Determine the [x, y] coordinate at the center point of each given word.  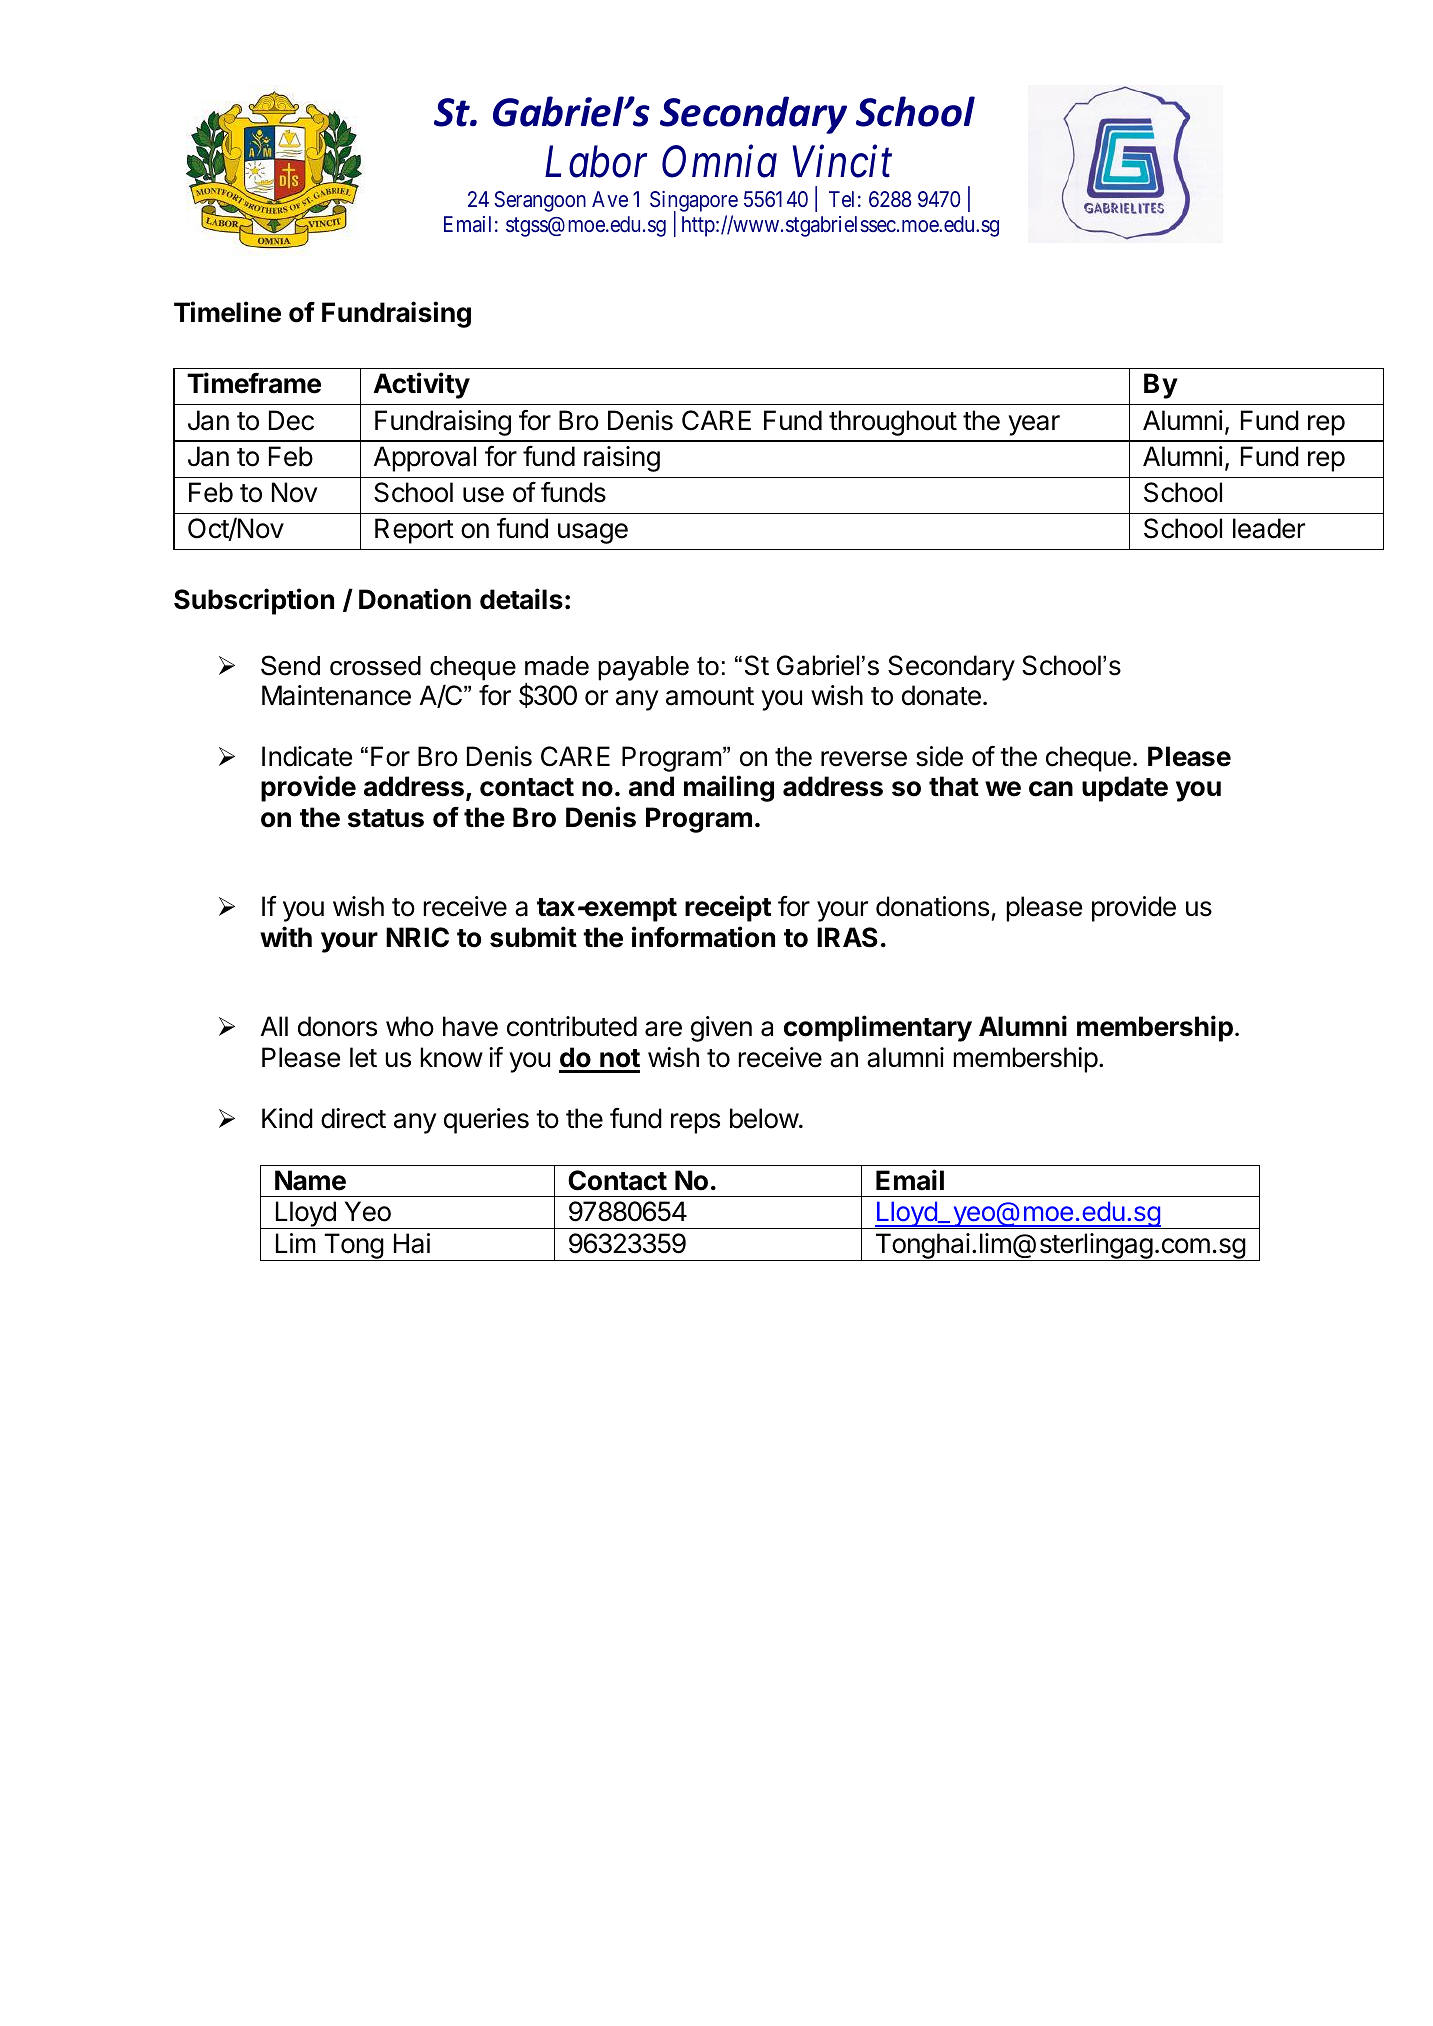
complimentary [878, 1028]
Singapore [694, 203]
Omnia [719, 162]
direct [353, 1118]
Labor [596, 161]
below [764, 1118]
